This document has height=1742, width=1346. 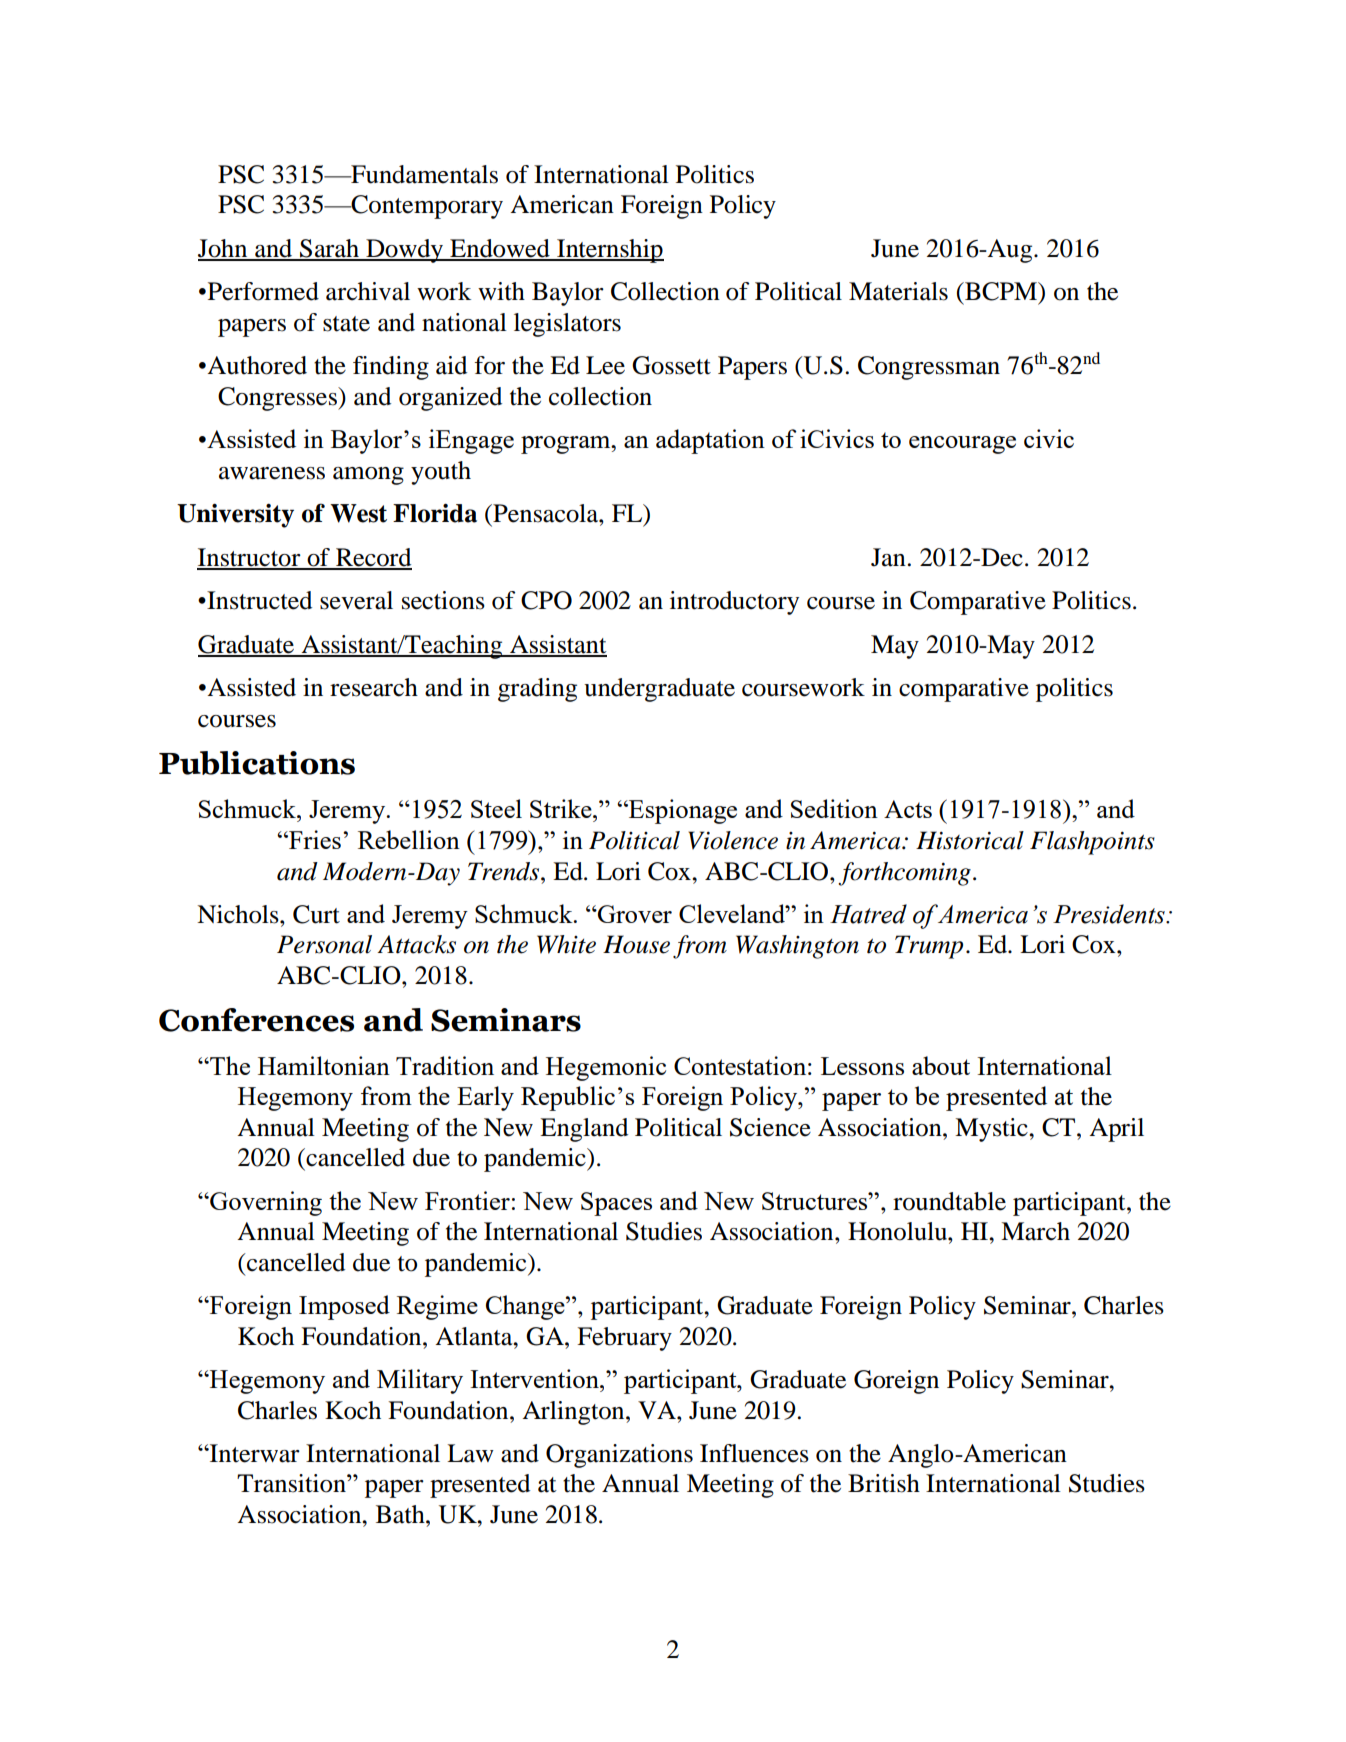 What do you see at coordinates (609, 251) in the document?
I see `Internship` at bounding box center [609, 251].
